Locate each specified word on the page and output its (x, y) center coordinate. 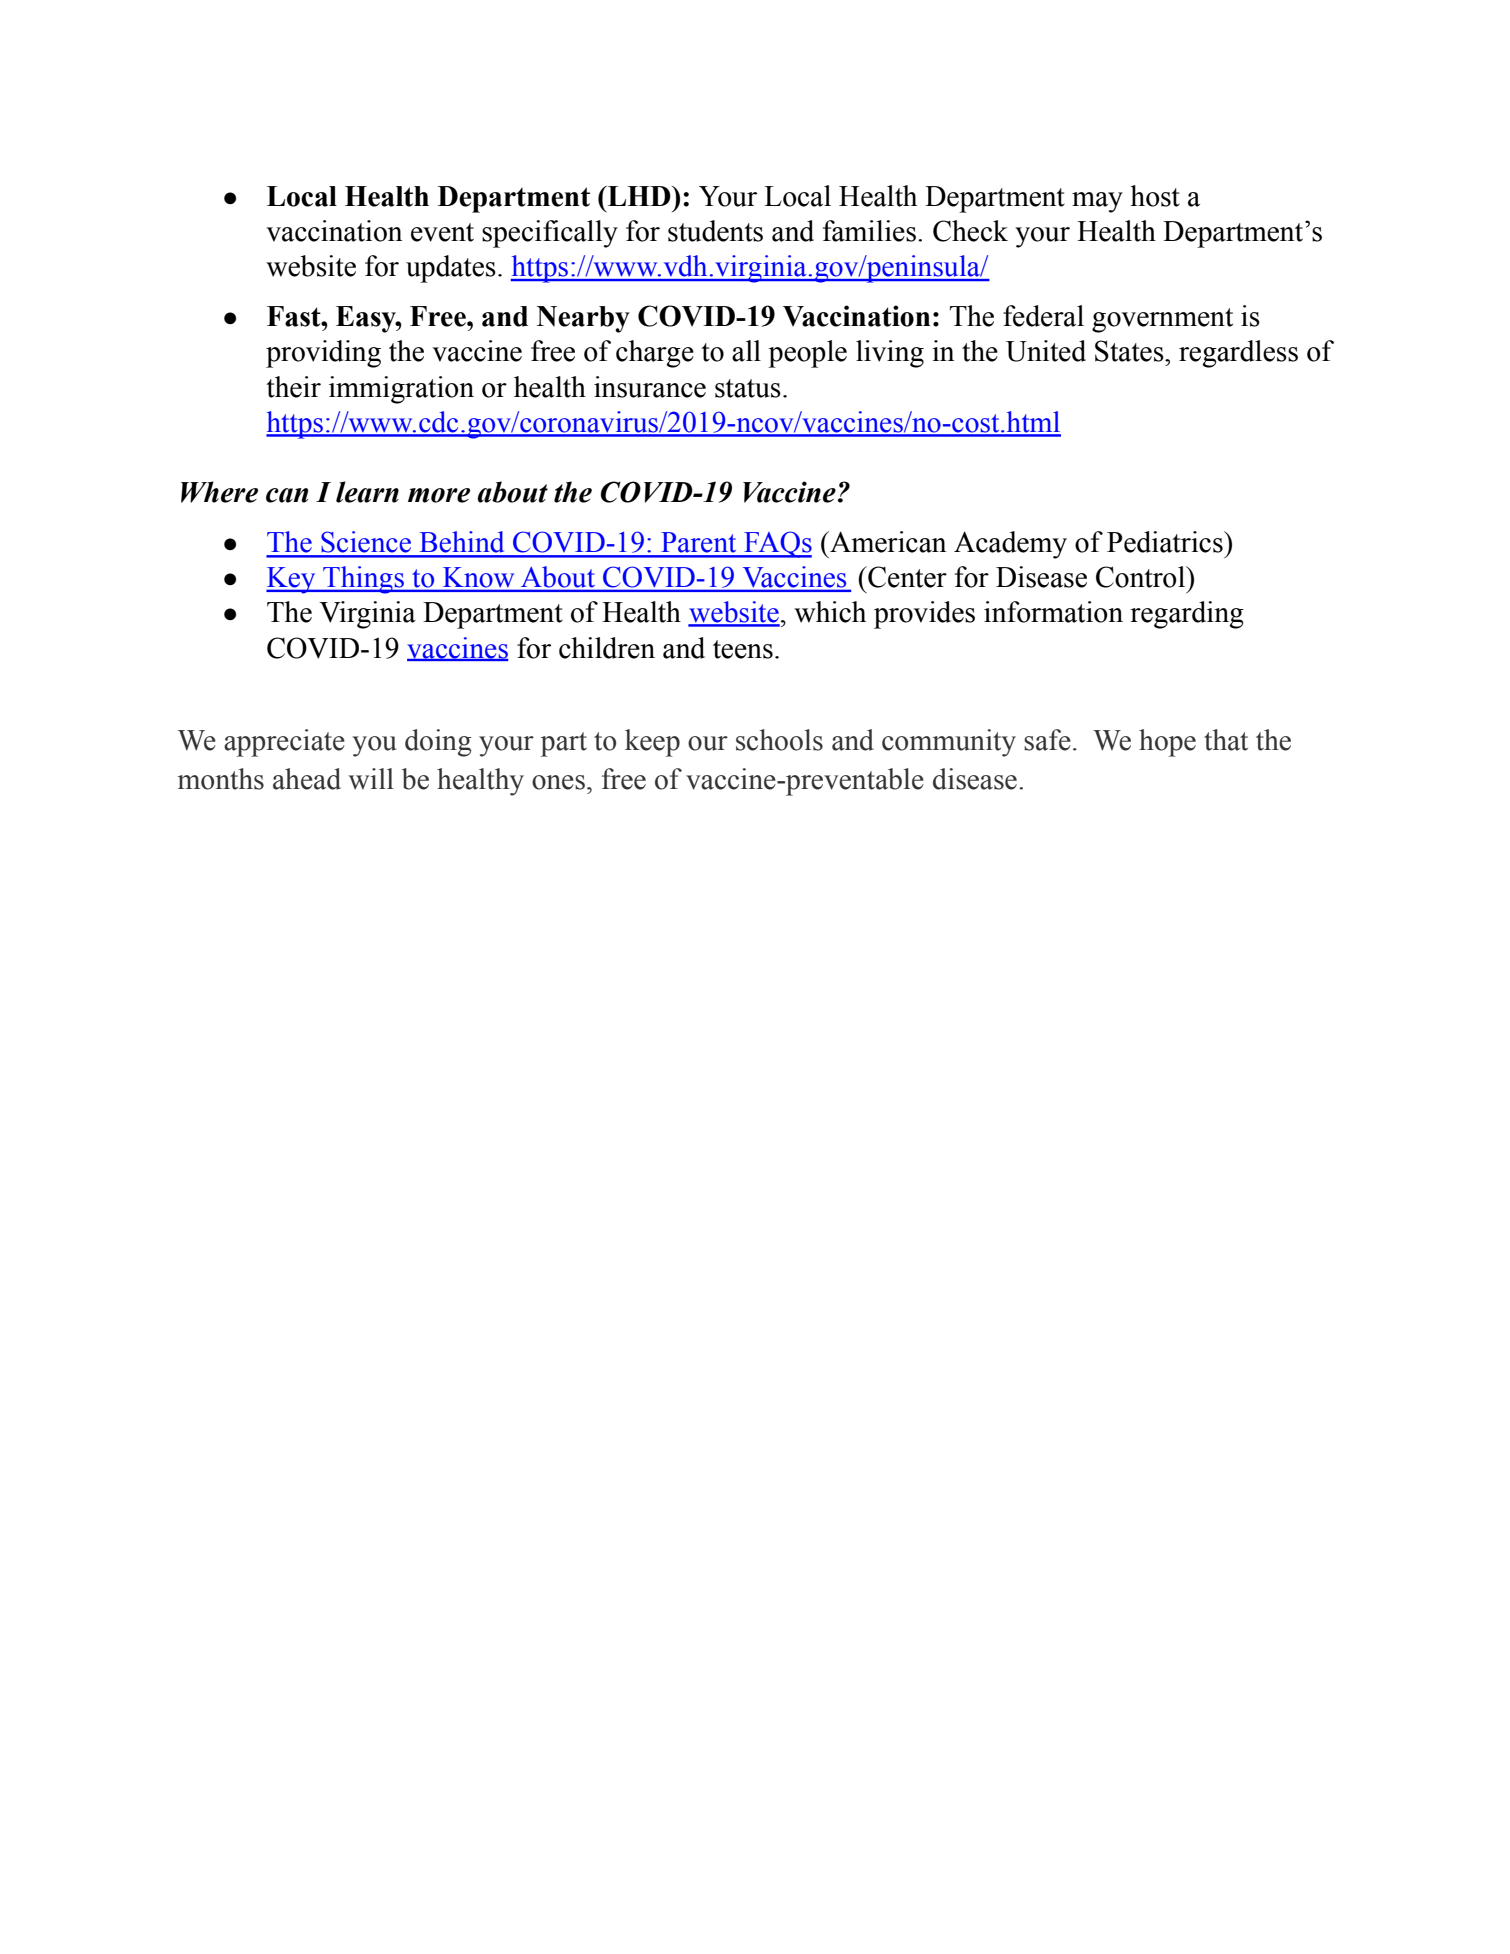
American (887, 542)
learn (367, 492)
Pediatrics (1166, 542)
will (371, 779)
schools (779, 740)
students (715, 231)
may (1097, 202)
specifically (550, 234)
